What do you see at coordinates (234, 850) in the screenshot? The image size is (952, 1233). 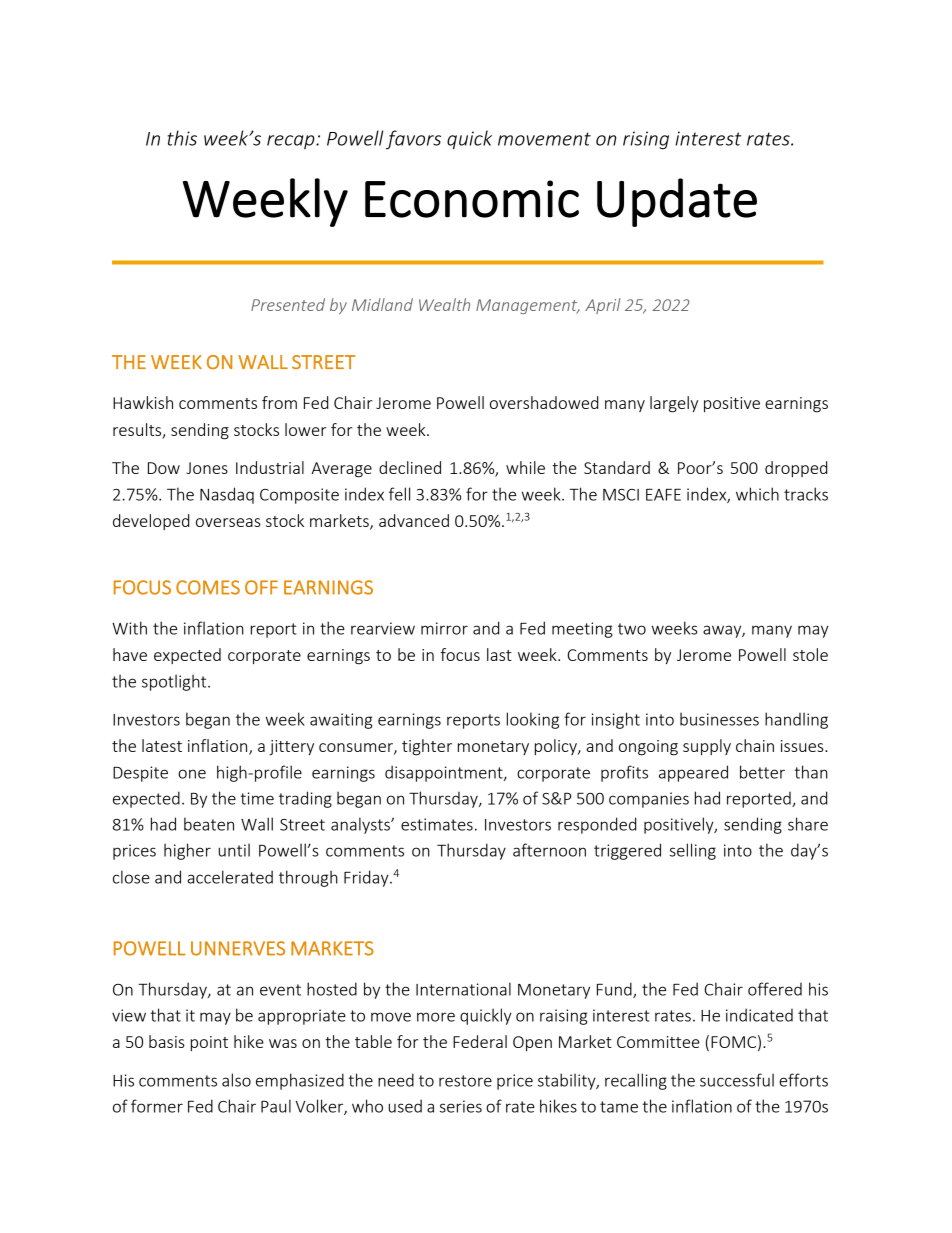 I see `until` at bounding box center [234, 850].
